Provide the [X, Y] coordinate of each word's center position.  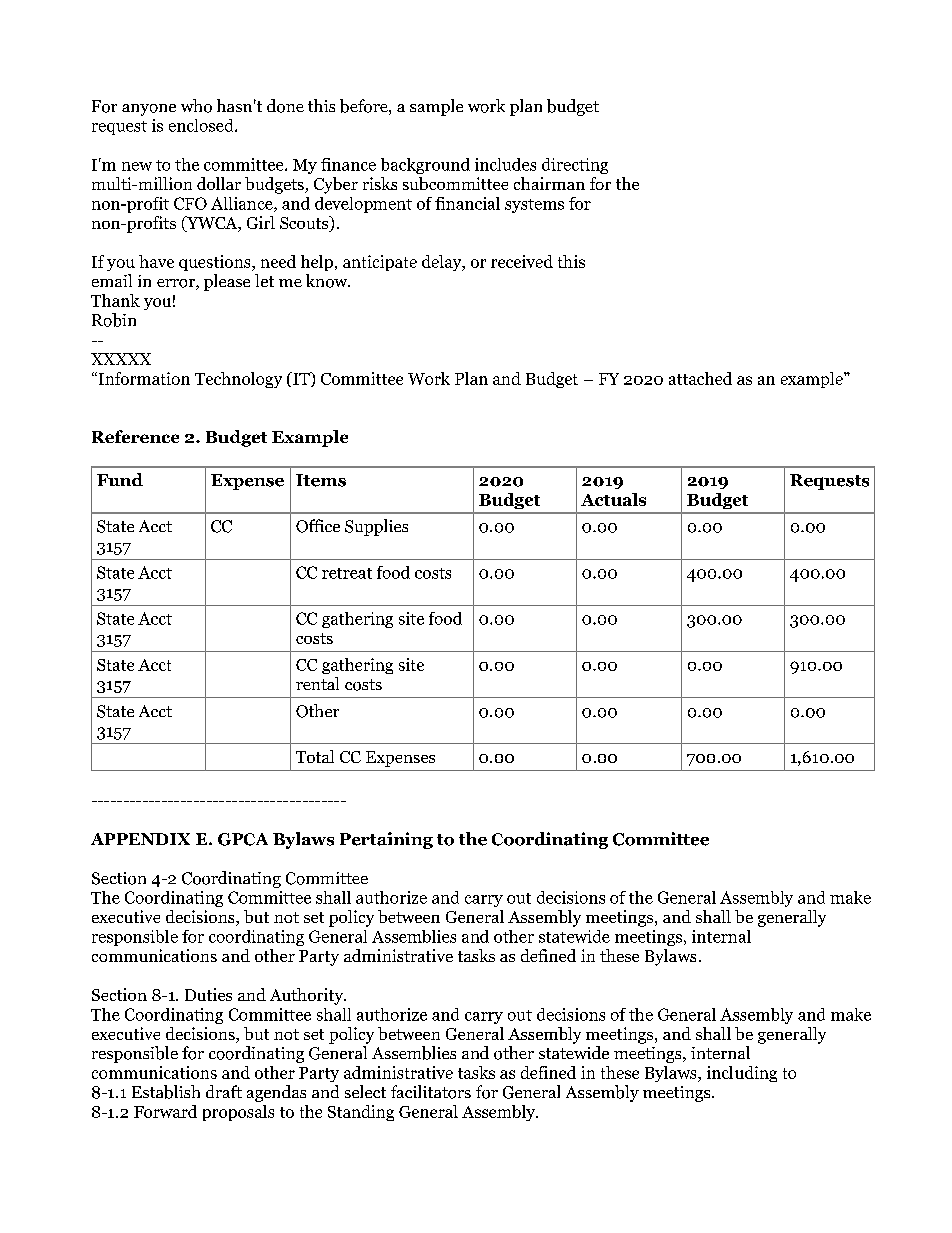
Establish [166, 1092]
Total [315, 756]
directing [575, 166]
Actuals [613, 499]
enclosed [202, 125]
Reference [135, 436]
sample [436, 107]
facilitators [431, 1092]
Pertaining [386, 840]
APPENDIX [140, 839]
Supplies [376, 527]
